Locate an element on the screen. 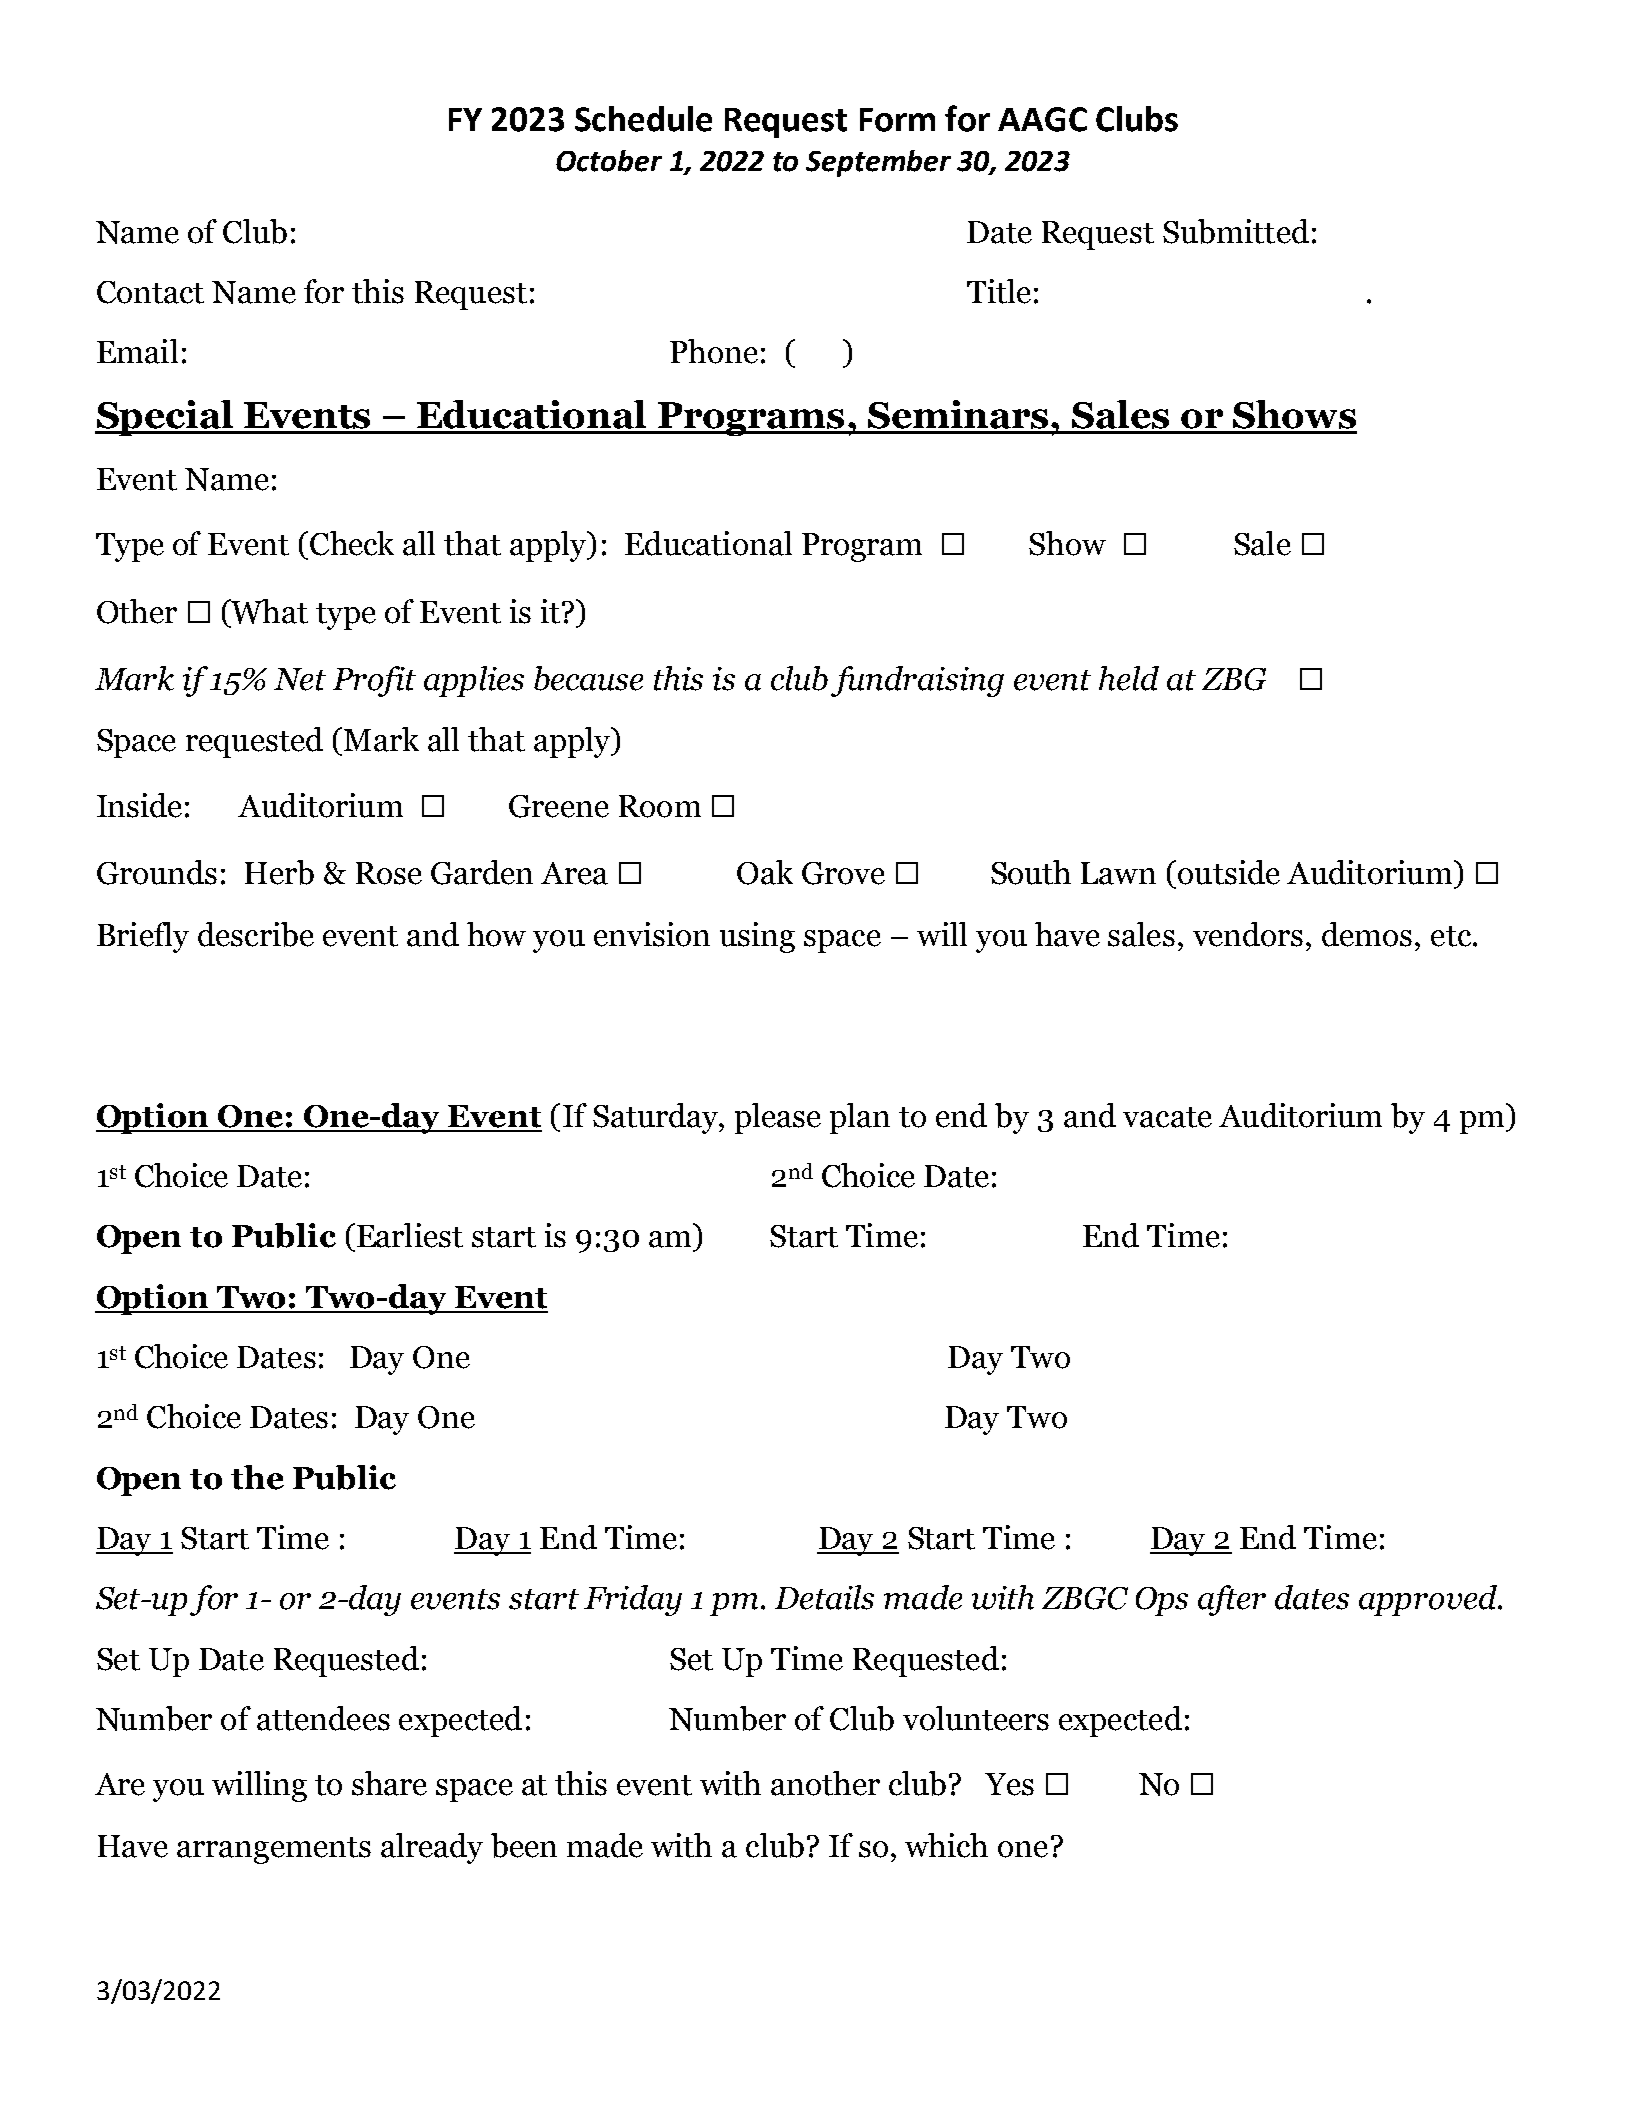  September is located at coordinates (878, 163).
